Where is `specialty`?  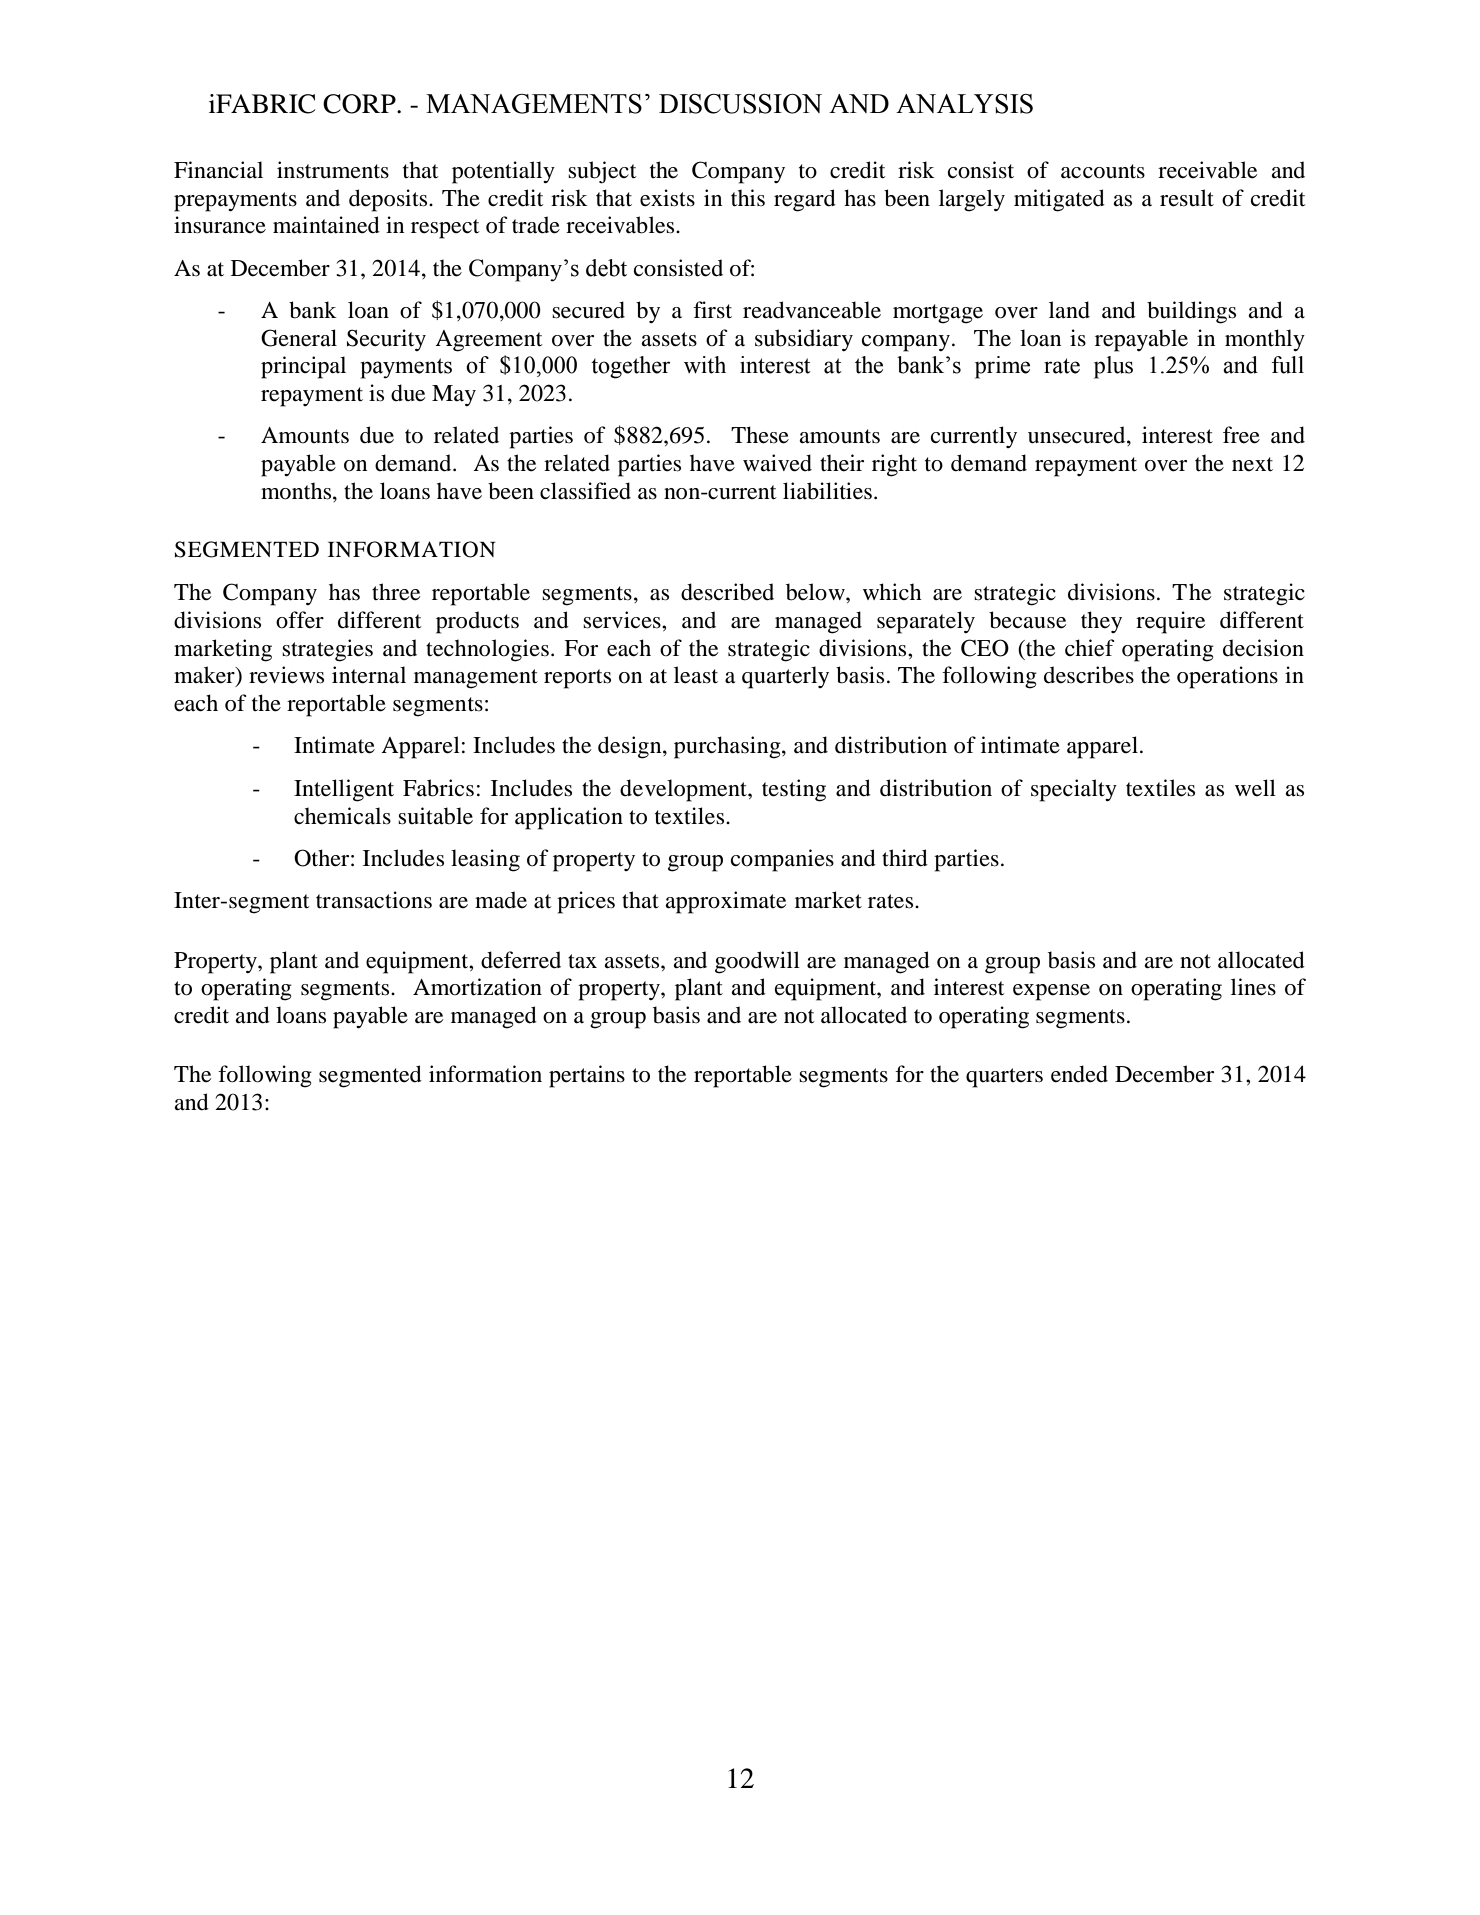
specialty is located at coordinates (1074, 790).
